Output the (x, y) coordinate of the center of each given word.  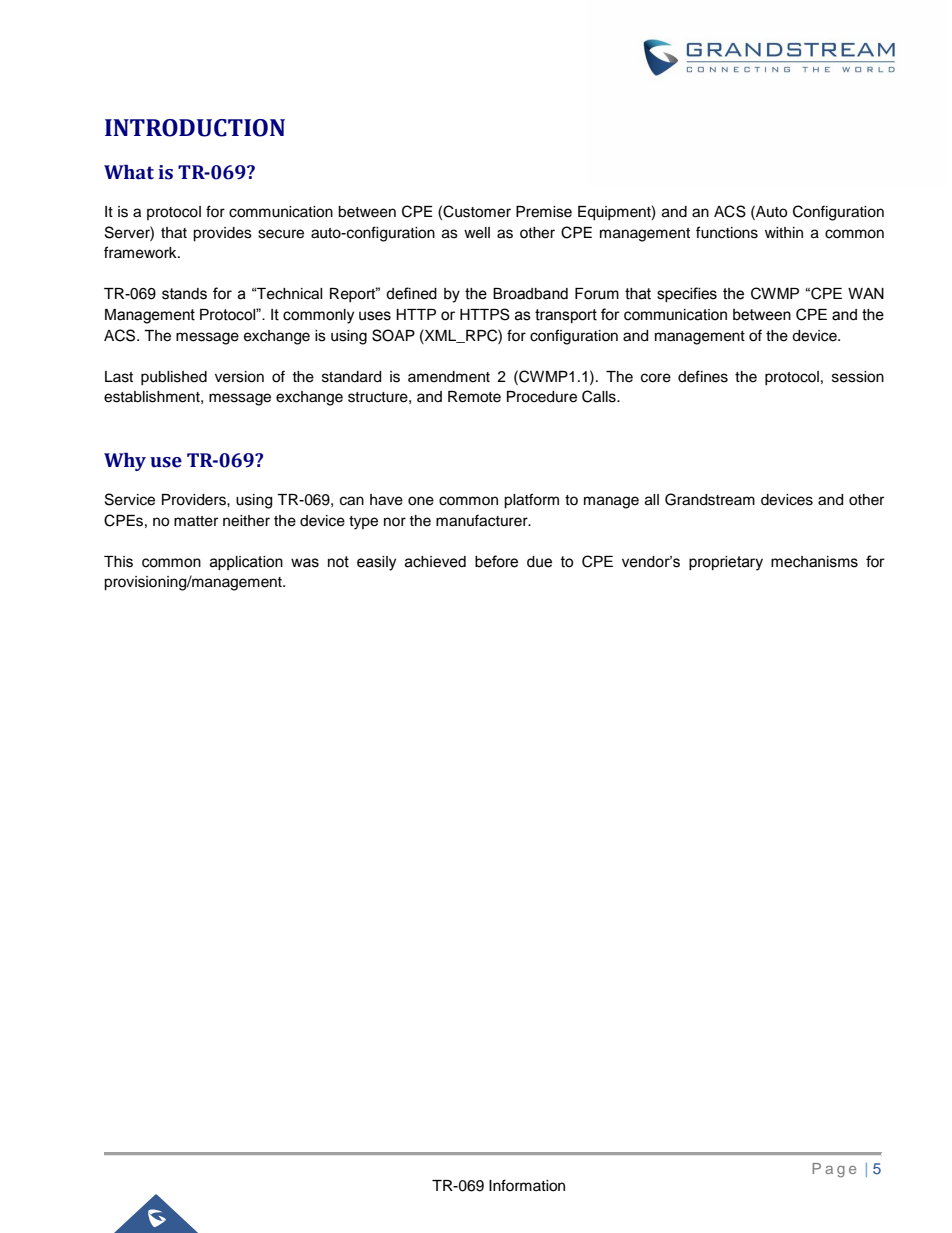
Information (527, 1185)
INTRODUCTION (195, 128)
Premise (544, 212)
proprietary (726, 563)
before (496, 561)
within (784, 232)
